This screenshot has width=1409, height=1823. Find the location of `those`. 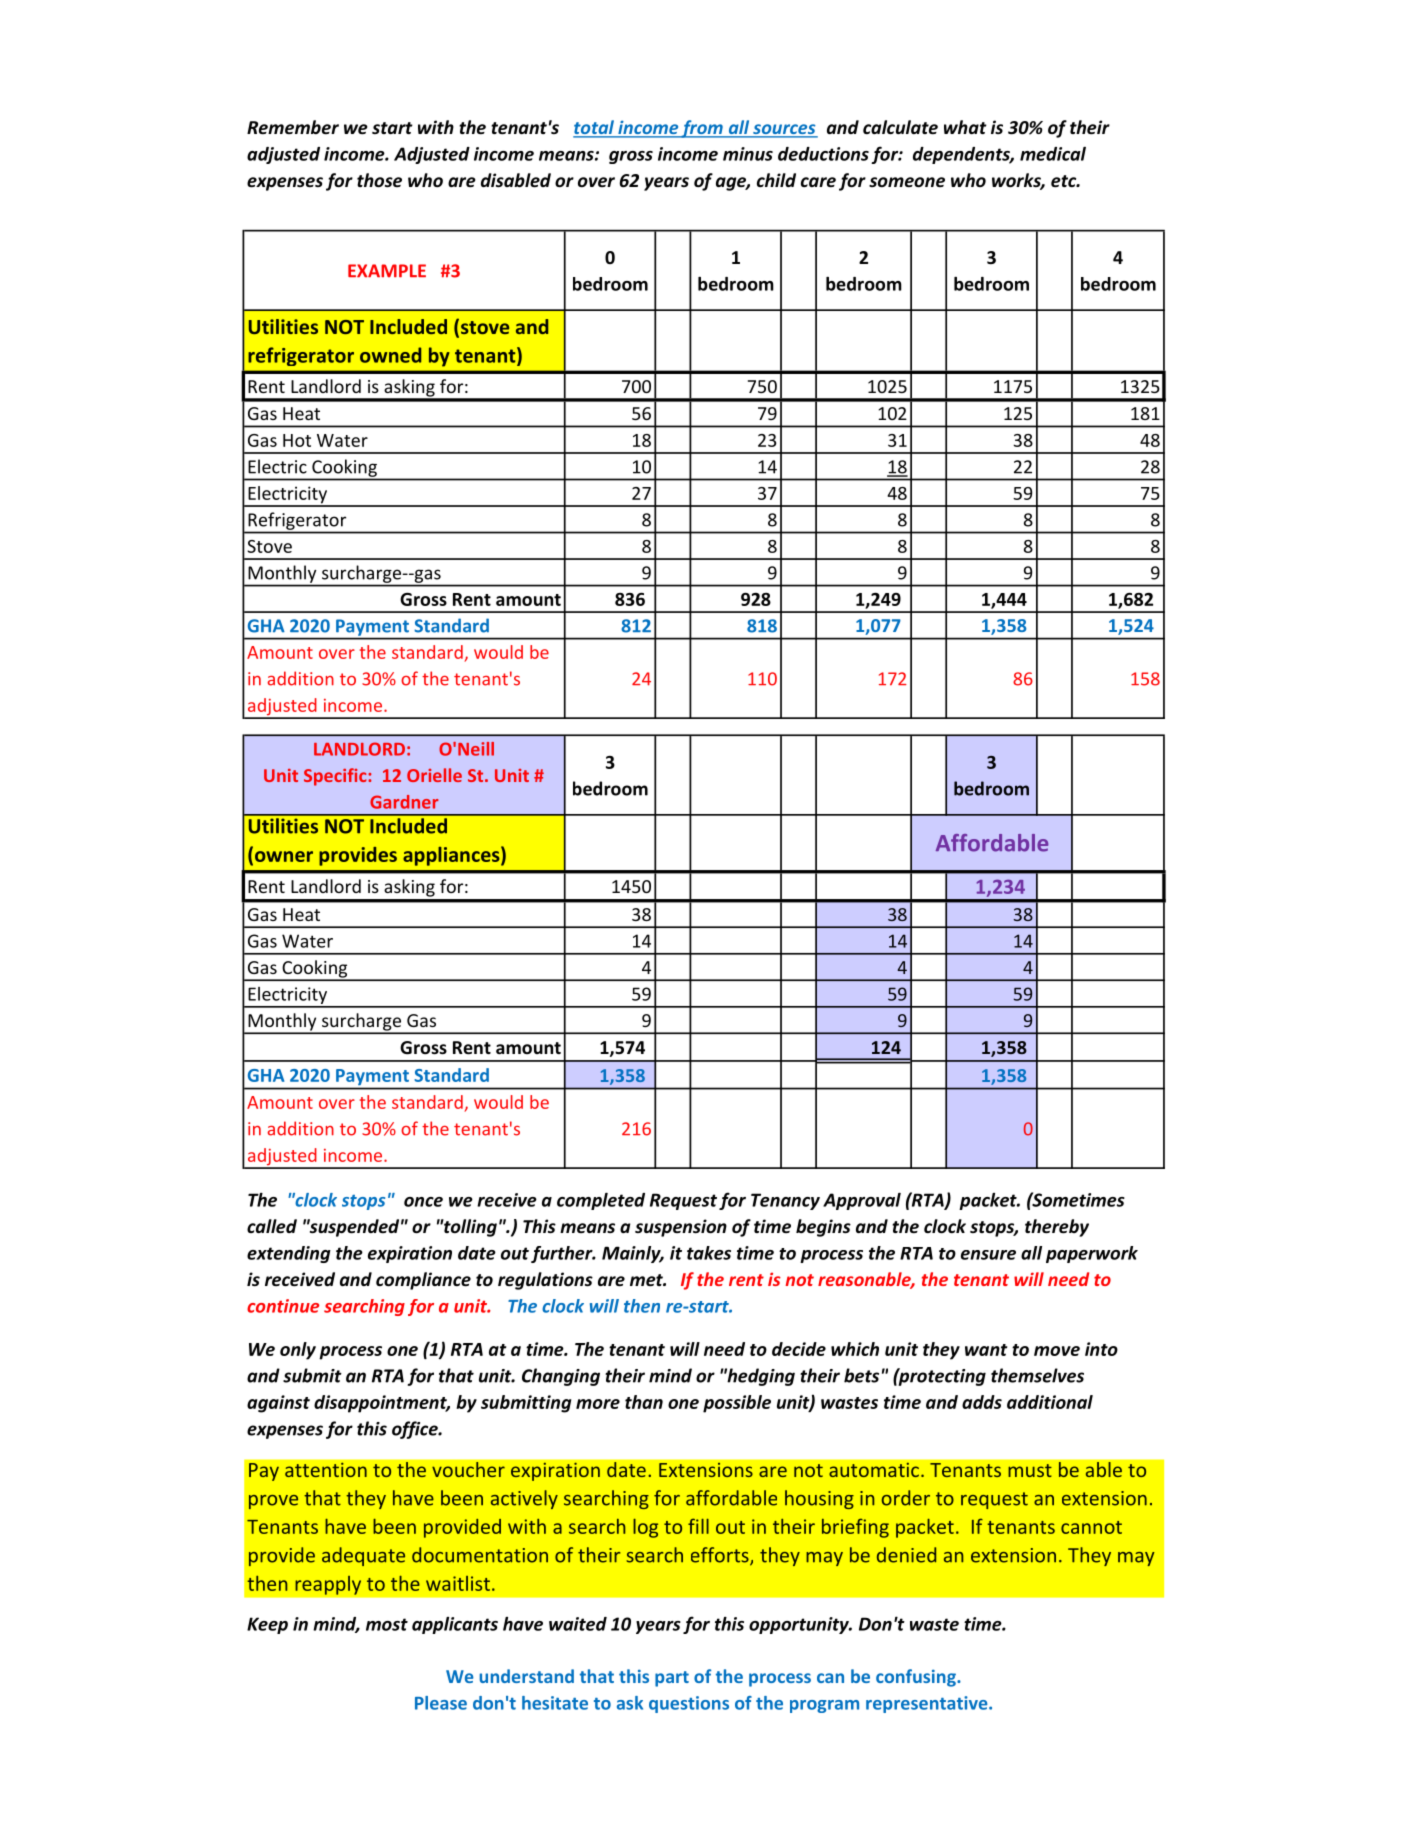

those is located at coordinates (379, 180).
